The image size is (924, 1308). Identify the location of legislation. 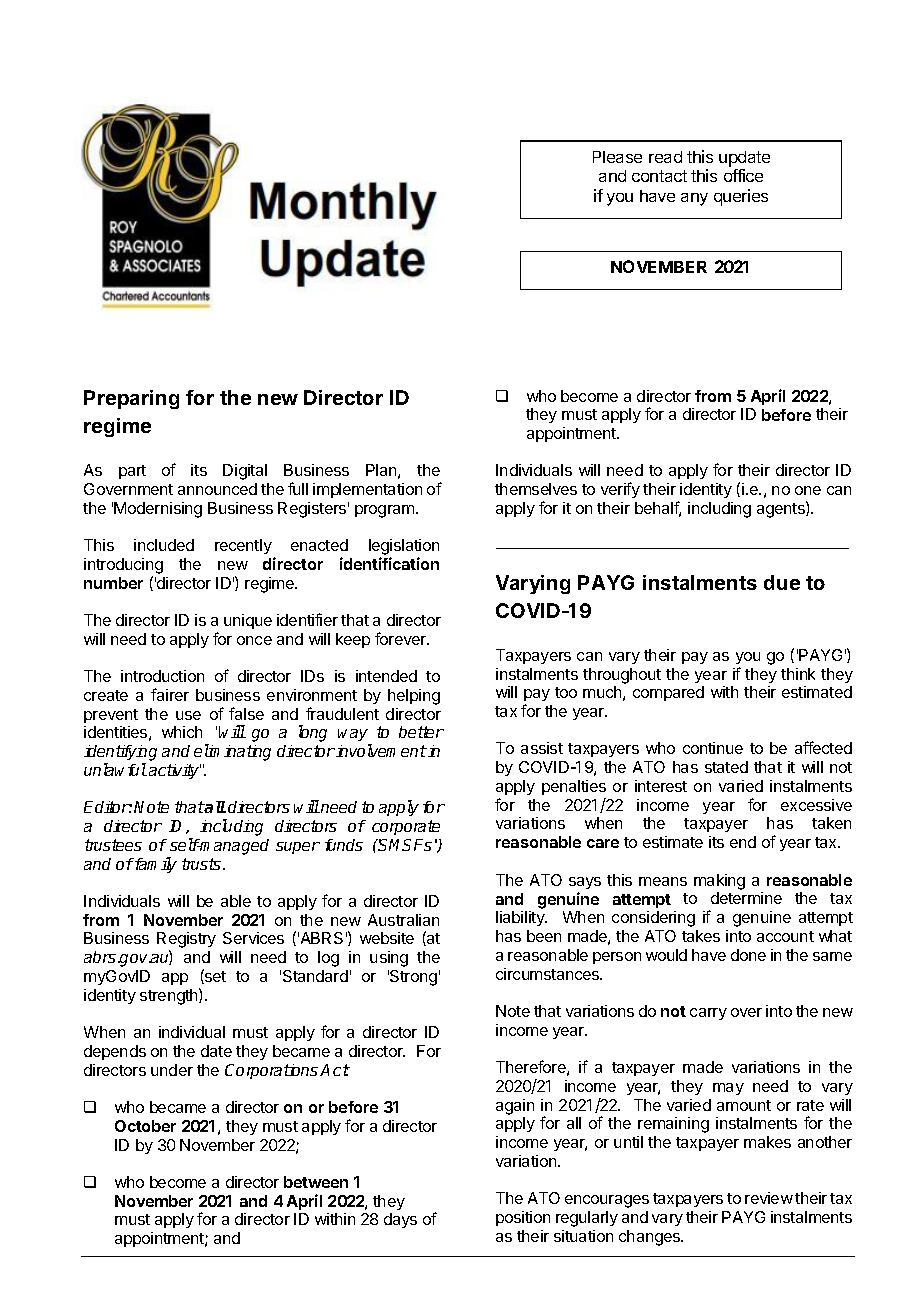
(404, 547).
